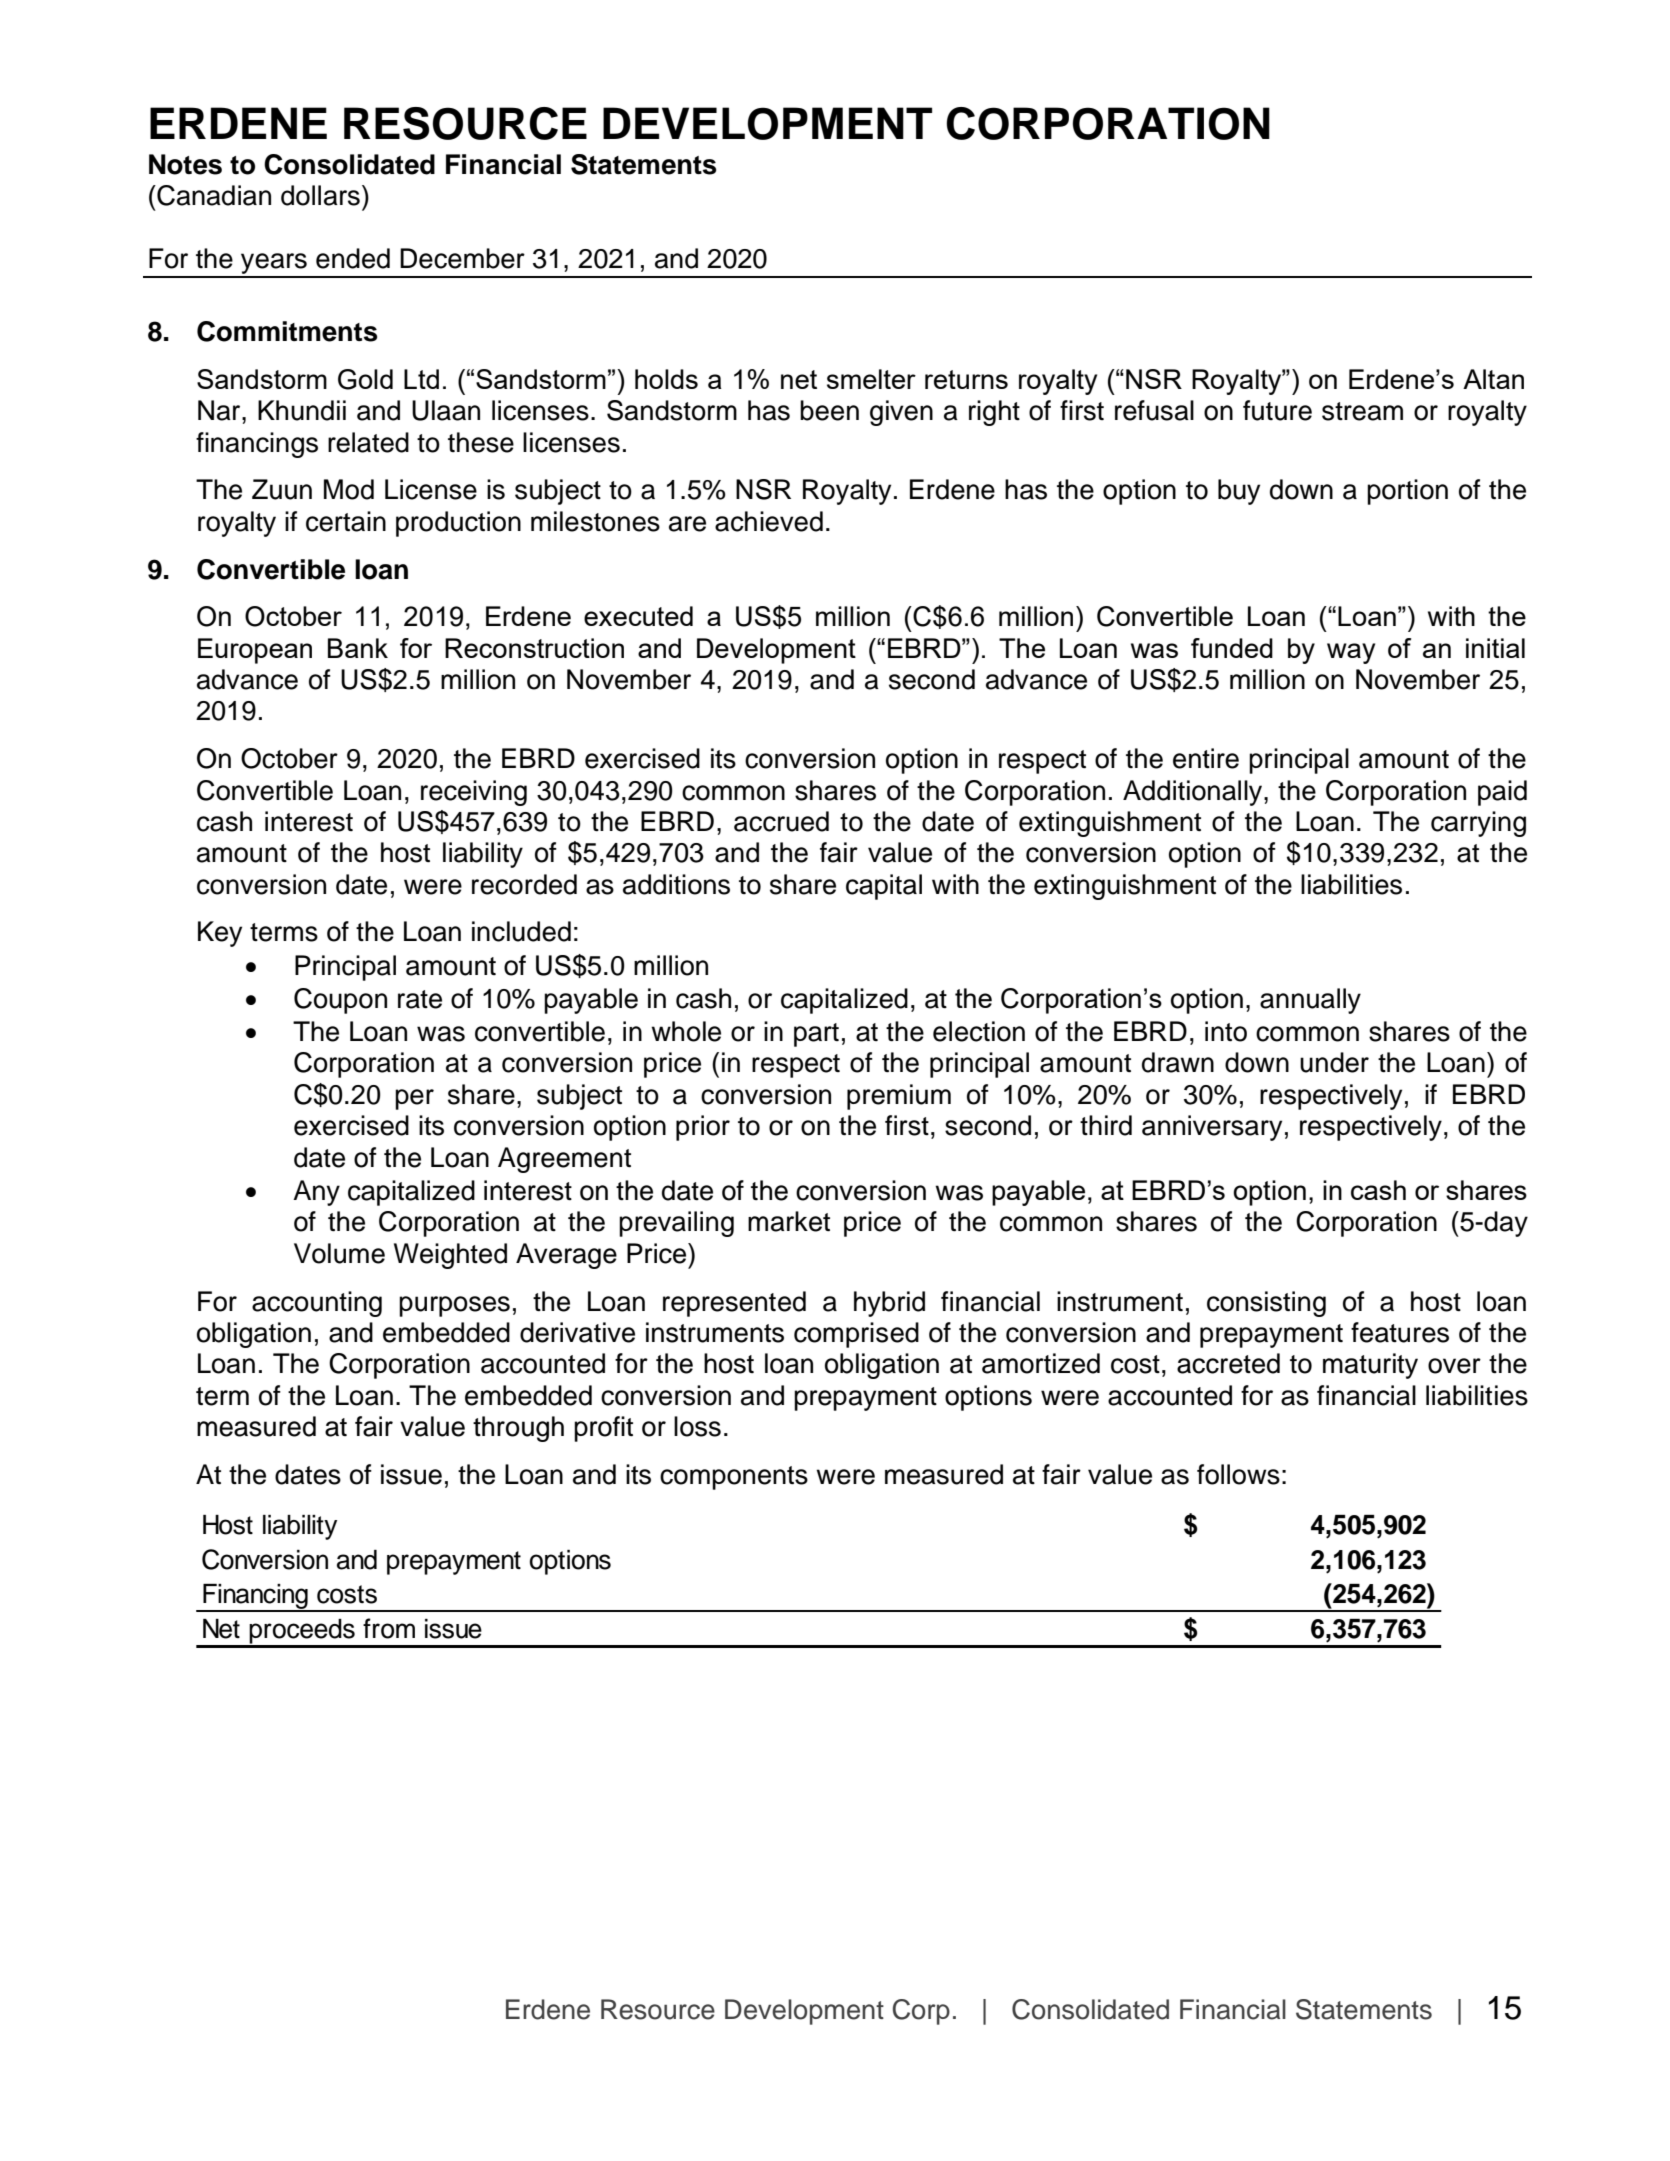 This image has height=2161, width=1670. What do you see at coordinates (734, 1478) in the image?
I see `components` at bounding box center [734, 1478].
